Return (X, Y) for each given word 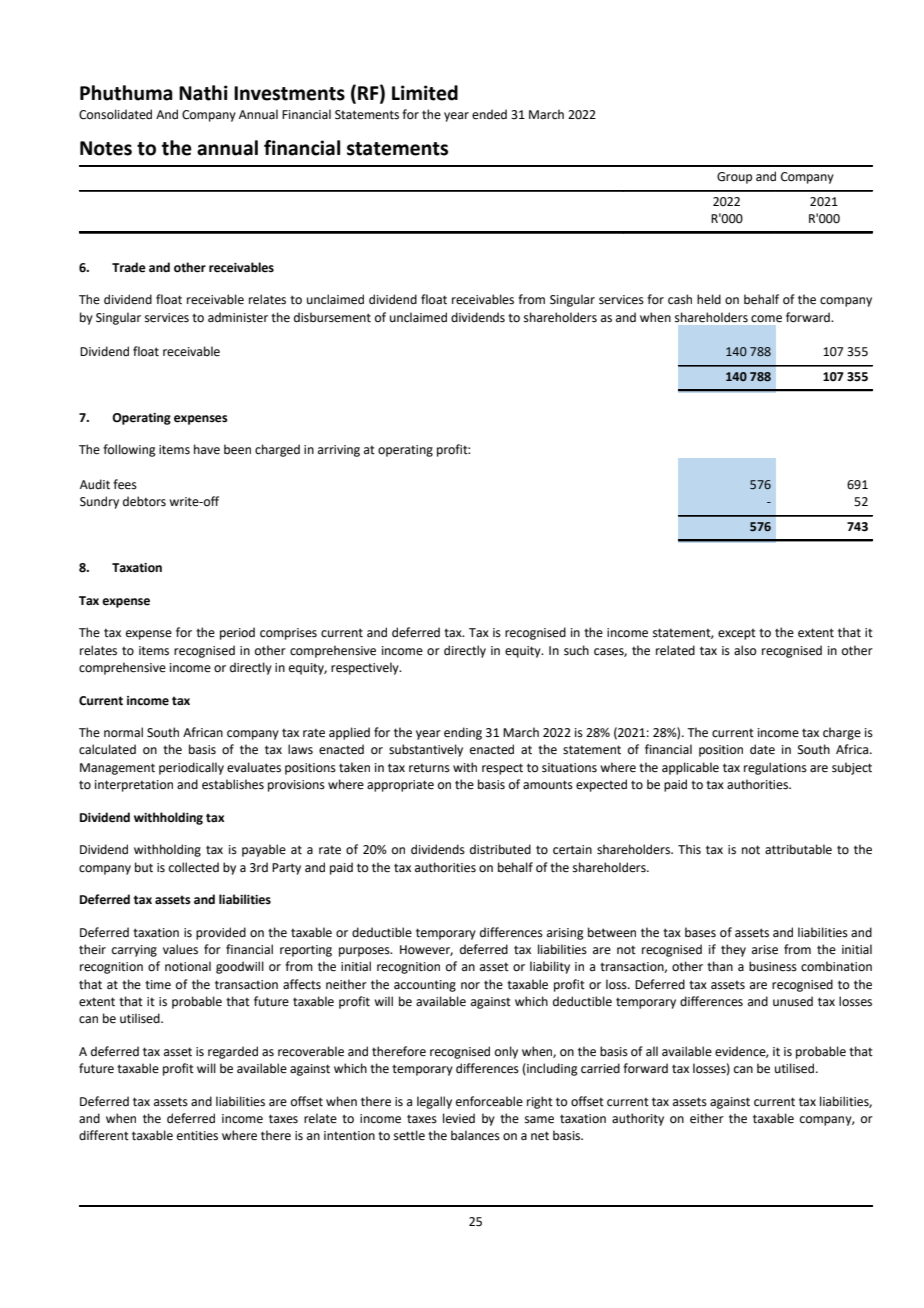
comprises (288, 634)
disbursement (332, 317)
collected (194, 867)
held (709, 299)
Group (734, 178)
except (737, 634)
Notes (106, 148)
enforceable (489, 1101)
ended (489, 114)
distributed (500, 849)
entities (197, 1136)
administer (238, 317)
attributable (798, 849)
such (576, 650)
